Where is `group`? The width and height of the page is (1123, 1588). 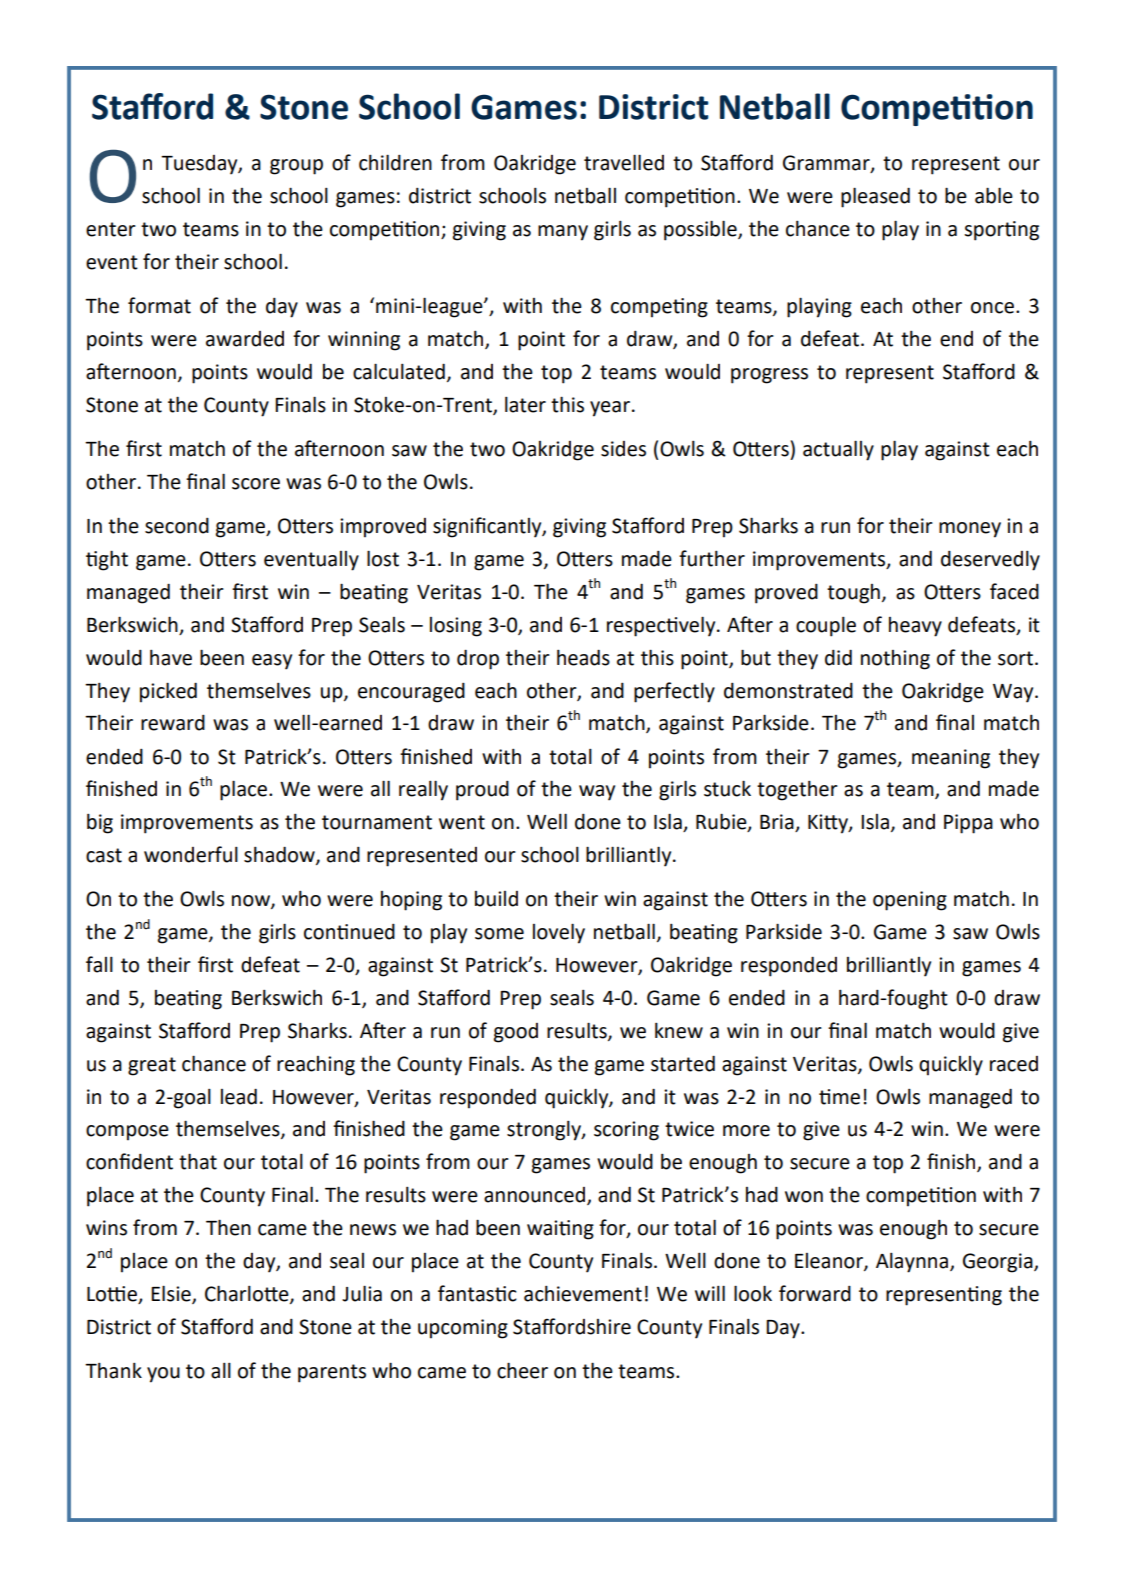
group is located at coordinates (296, 167).
